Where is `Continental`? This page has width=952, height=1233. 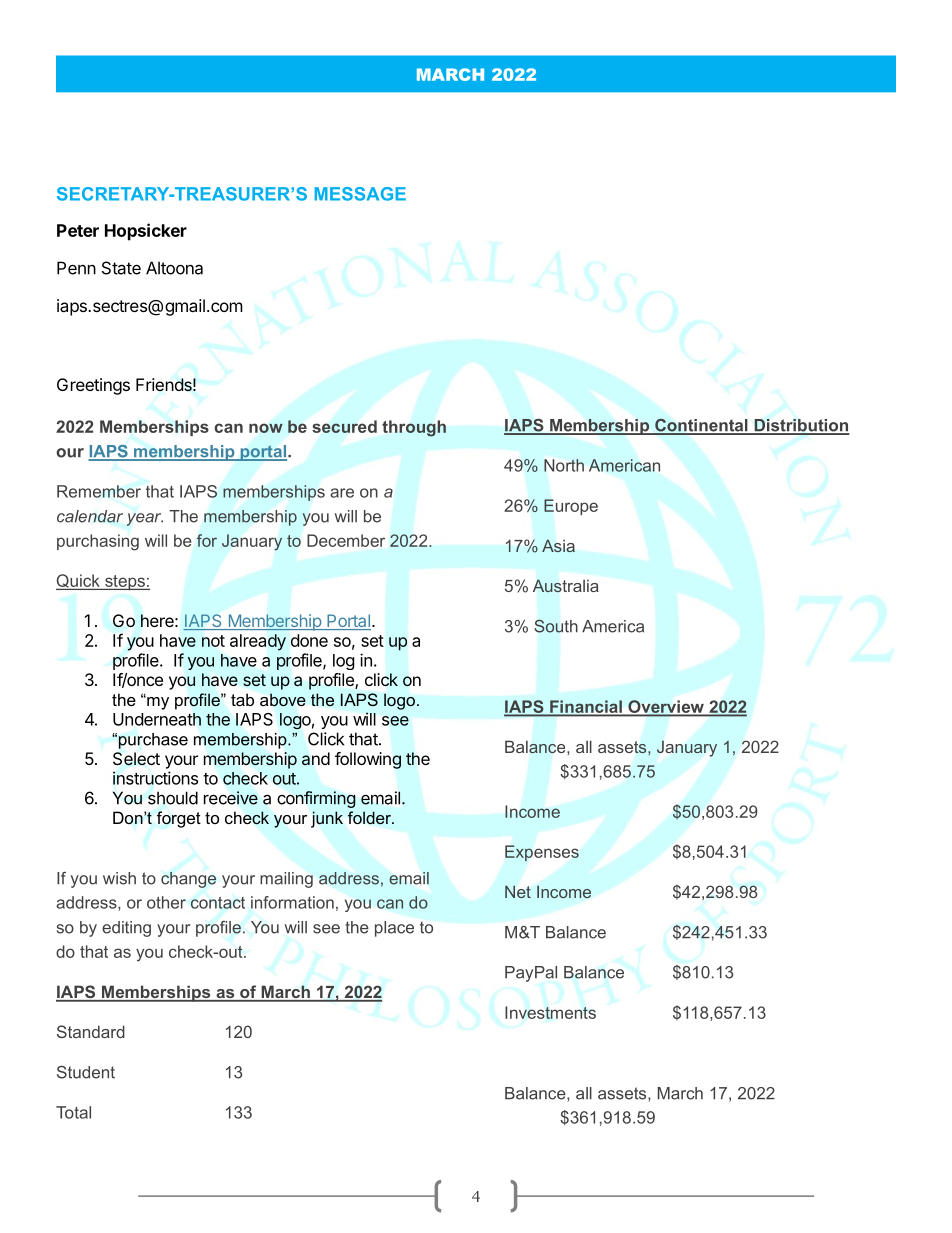
Continental is located at coordinates (701, 426).
